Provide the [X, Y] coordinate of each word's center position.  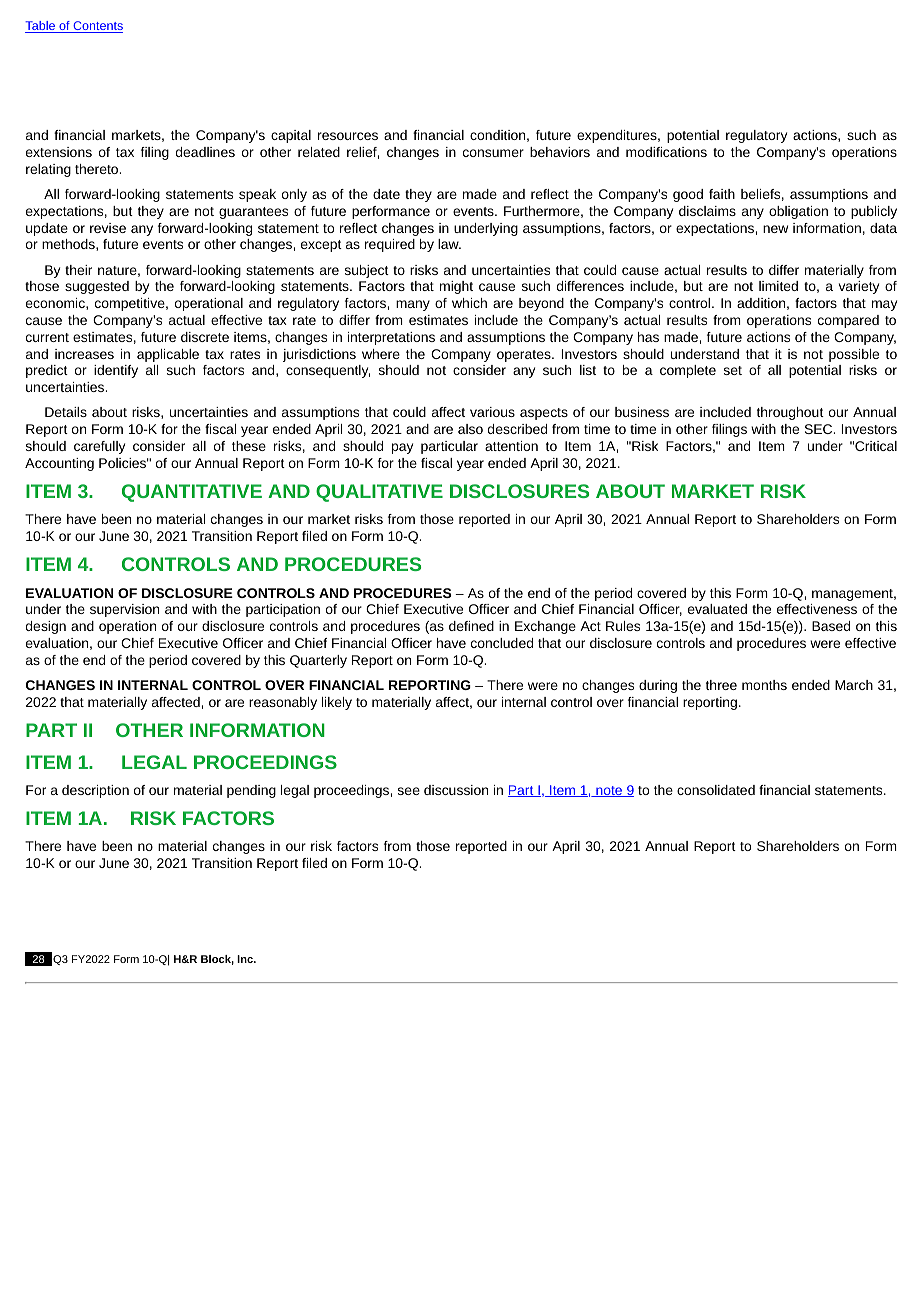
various [492, 412]
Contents [97, 27]
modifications [666, 152]
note [609, 791]
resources [348, 136]
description [95, 791]
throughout [790, 413]
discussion [456, 790]
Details [66, 412]
